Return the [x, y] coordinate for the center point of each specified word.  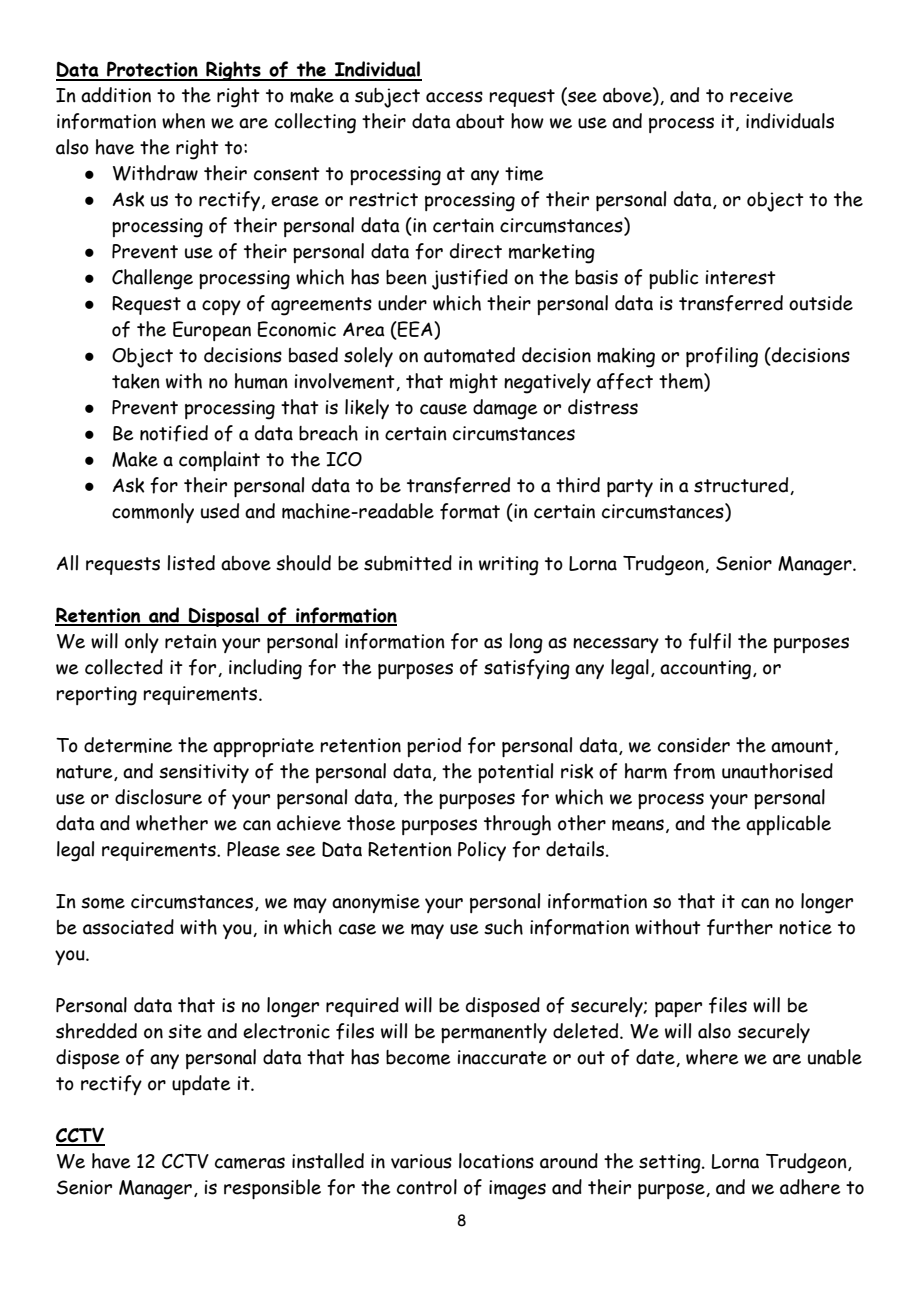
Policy [482, 851]
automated [469, 355]
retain [191, 641]
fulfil [710, 641]
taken [136, 381]
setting [671, 1164]
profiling [722, 357]
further [740, 927]
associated [128, 927]
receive [761, 95]
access [454, 97]
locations [496, 1161]
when [183, 121]
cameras [250, 1163]
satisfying [527, 669]
